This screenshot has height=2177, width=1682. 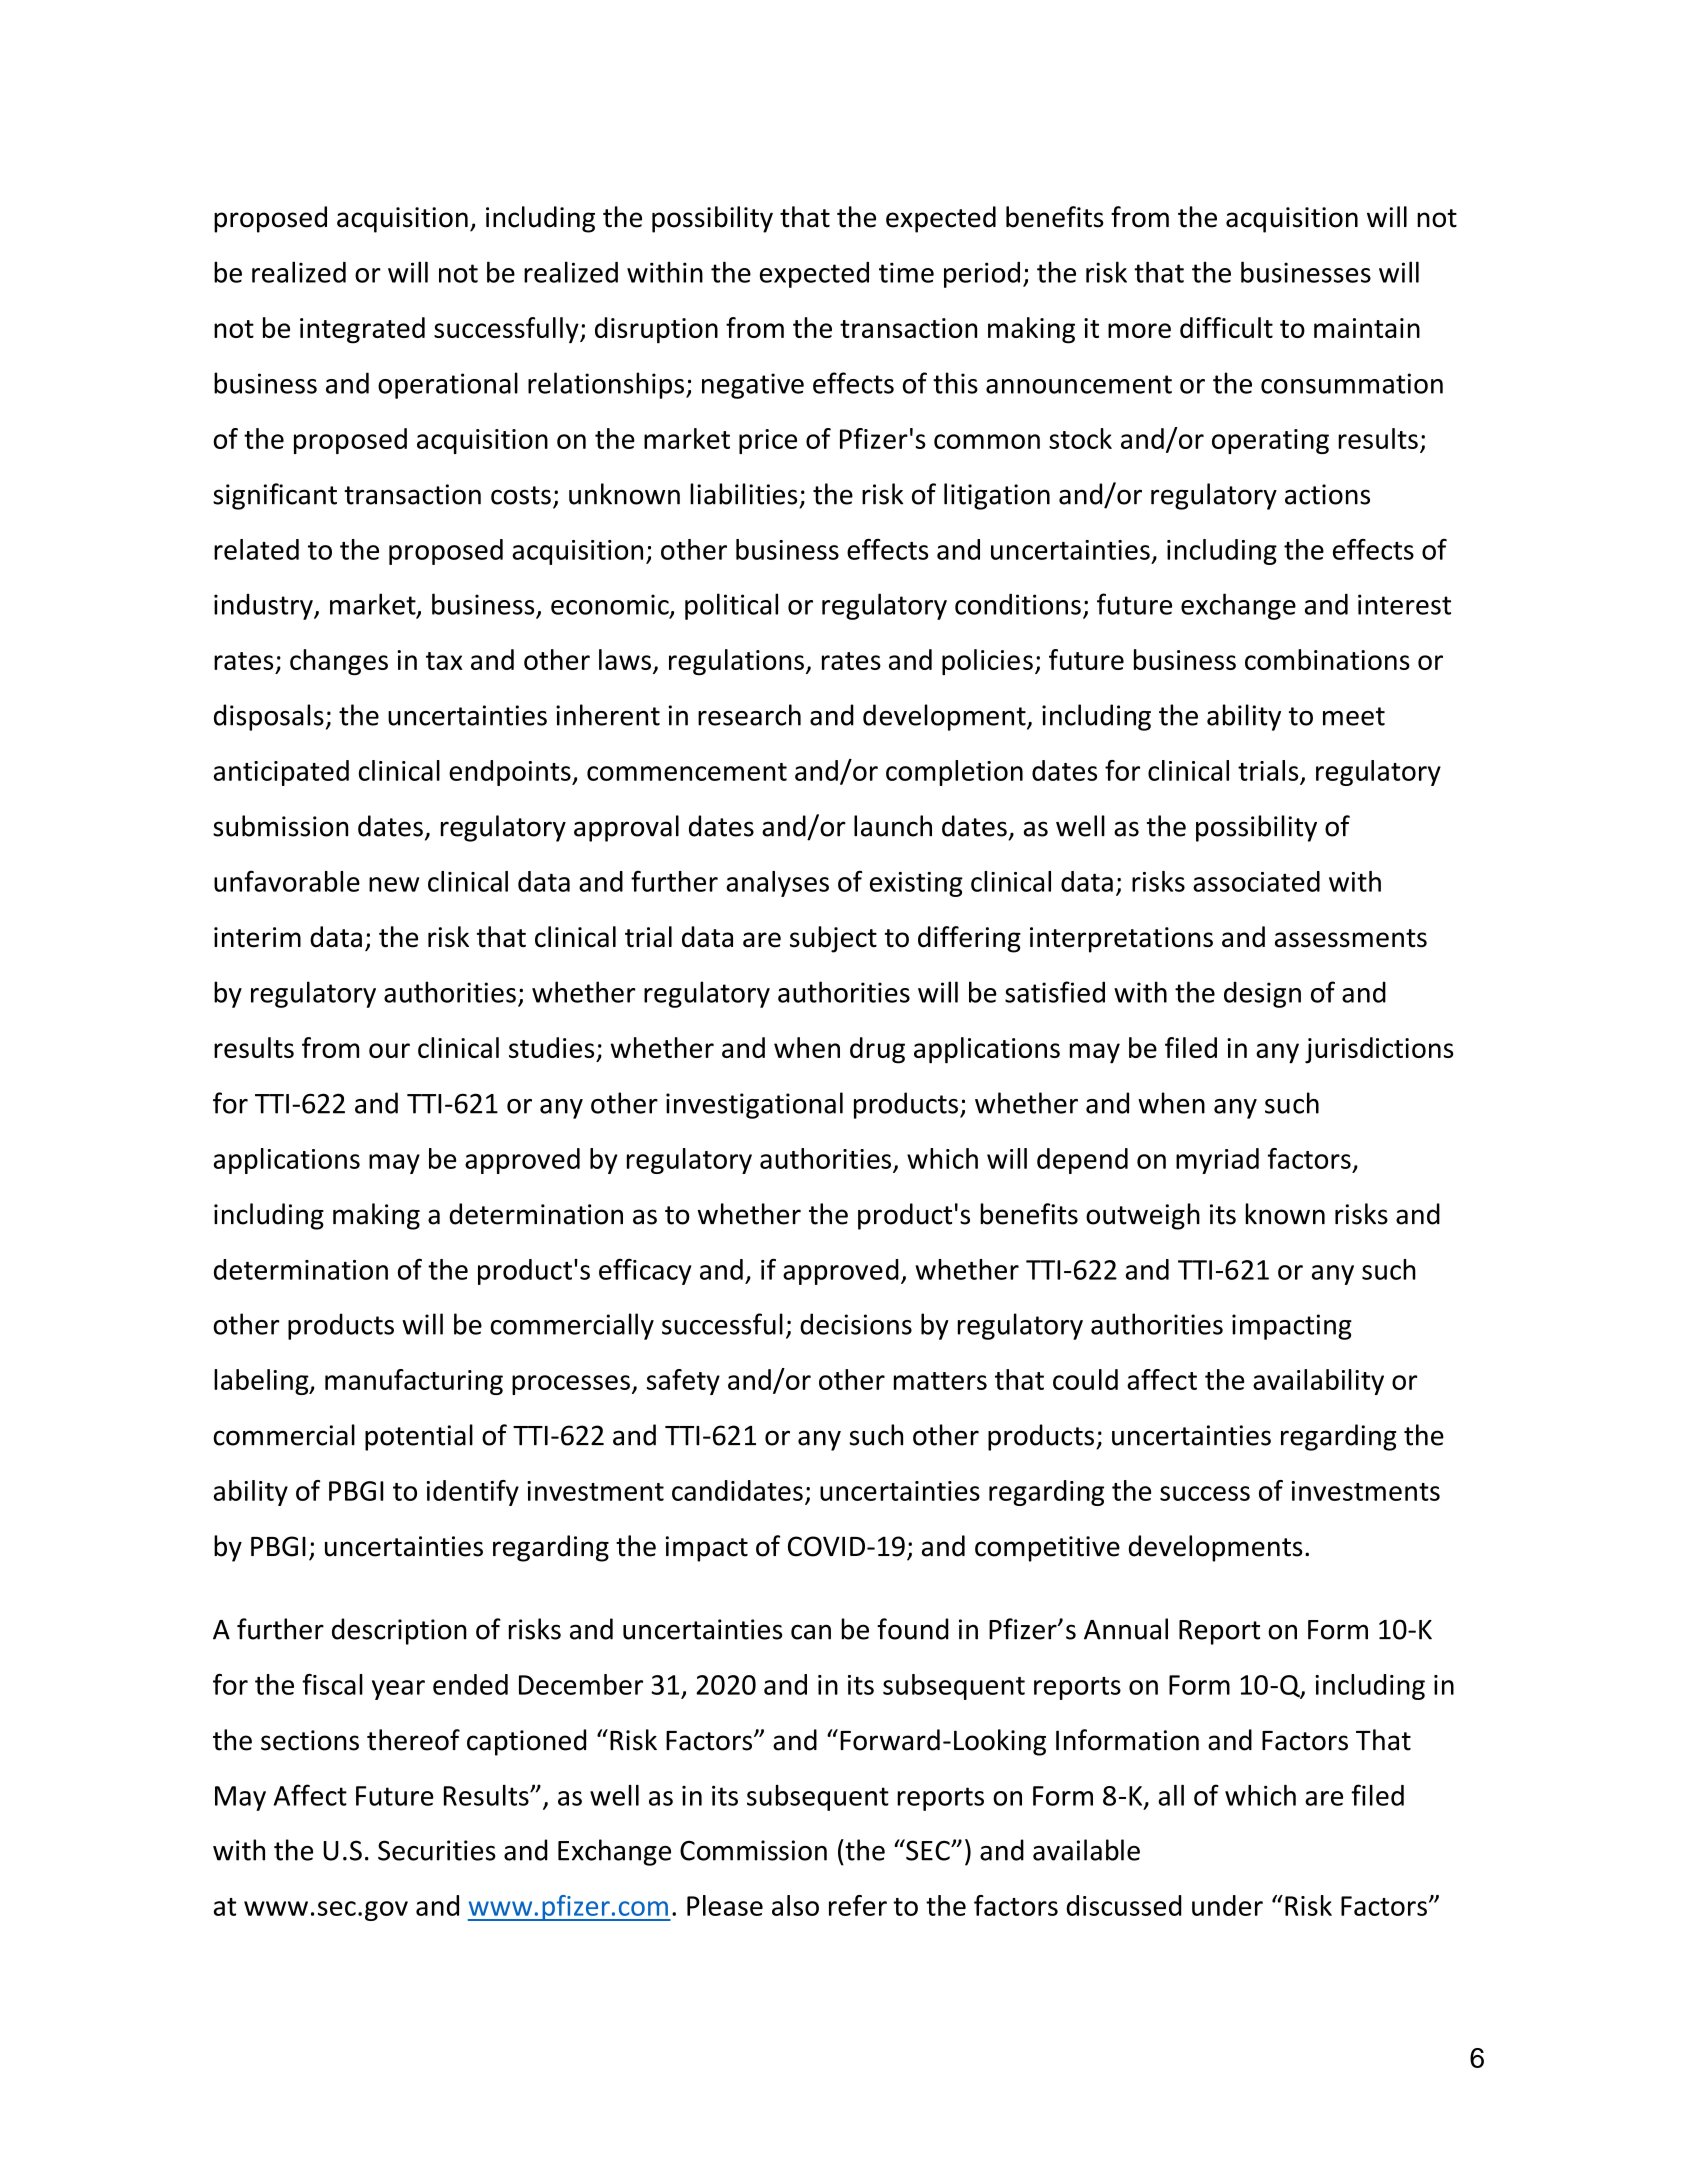 What do you see at coordinates (856, 1324) in the screenshot?
I see `decisions` at bounding box center [856, 1324].
